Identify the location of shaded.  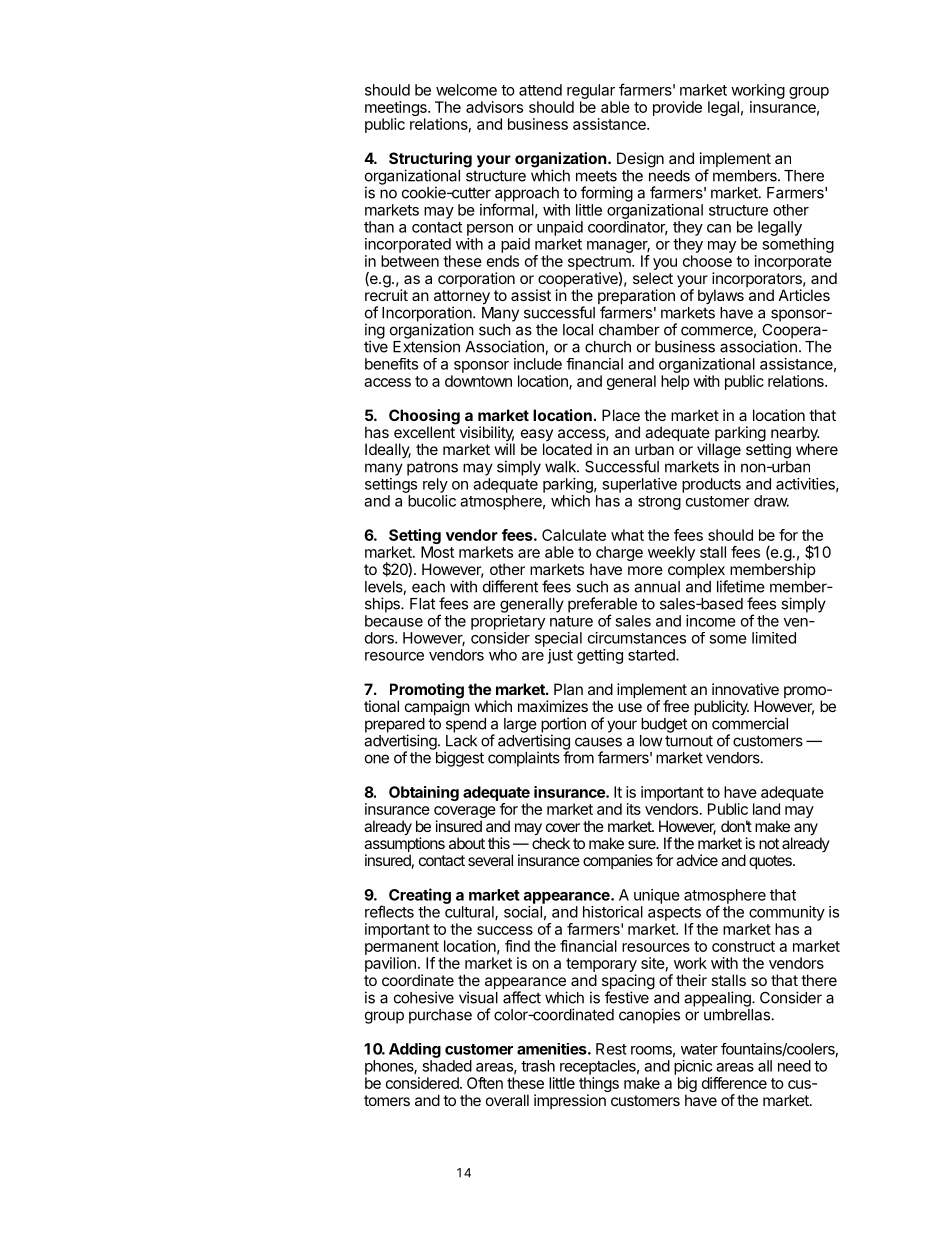
(447, 1066).
